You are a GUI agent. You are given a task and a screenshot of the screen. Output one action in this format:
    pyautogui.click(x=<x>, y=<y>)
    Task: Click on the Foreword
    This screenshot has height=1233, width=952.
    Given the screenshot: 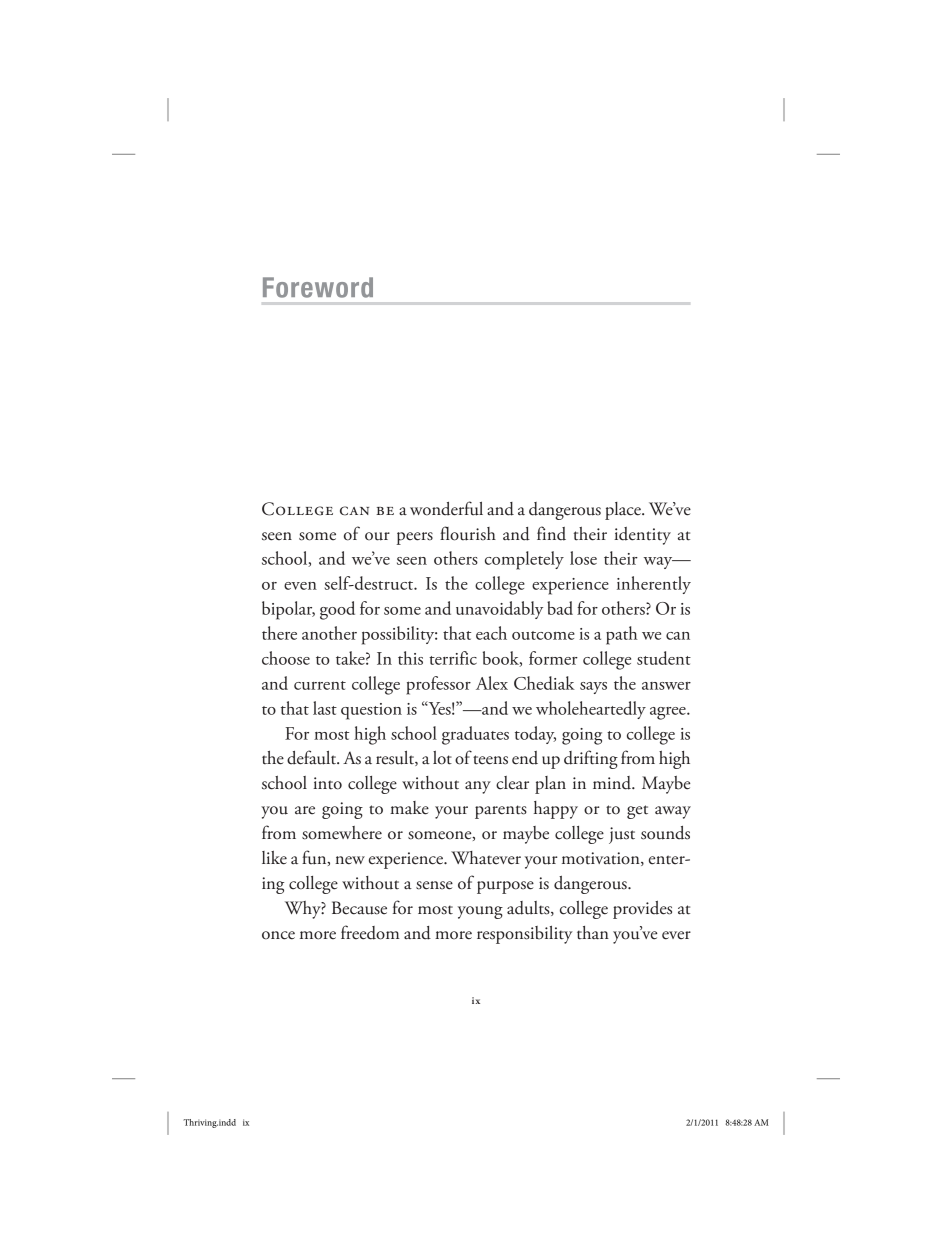 What is the action you would take?
    pyautogui.click(x=318, y=287)
